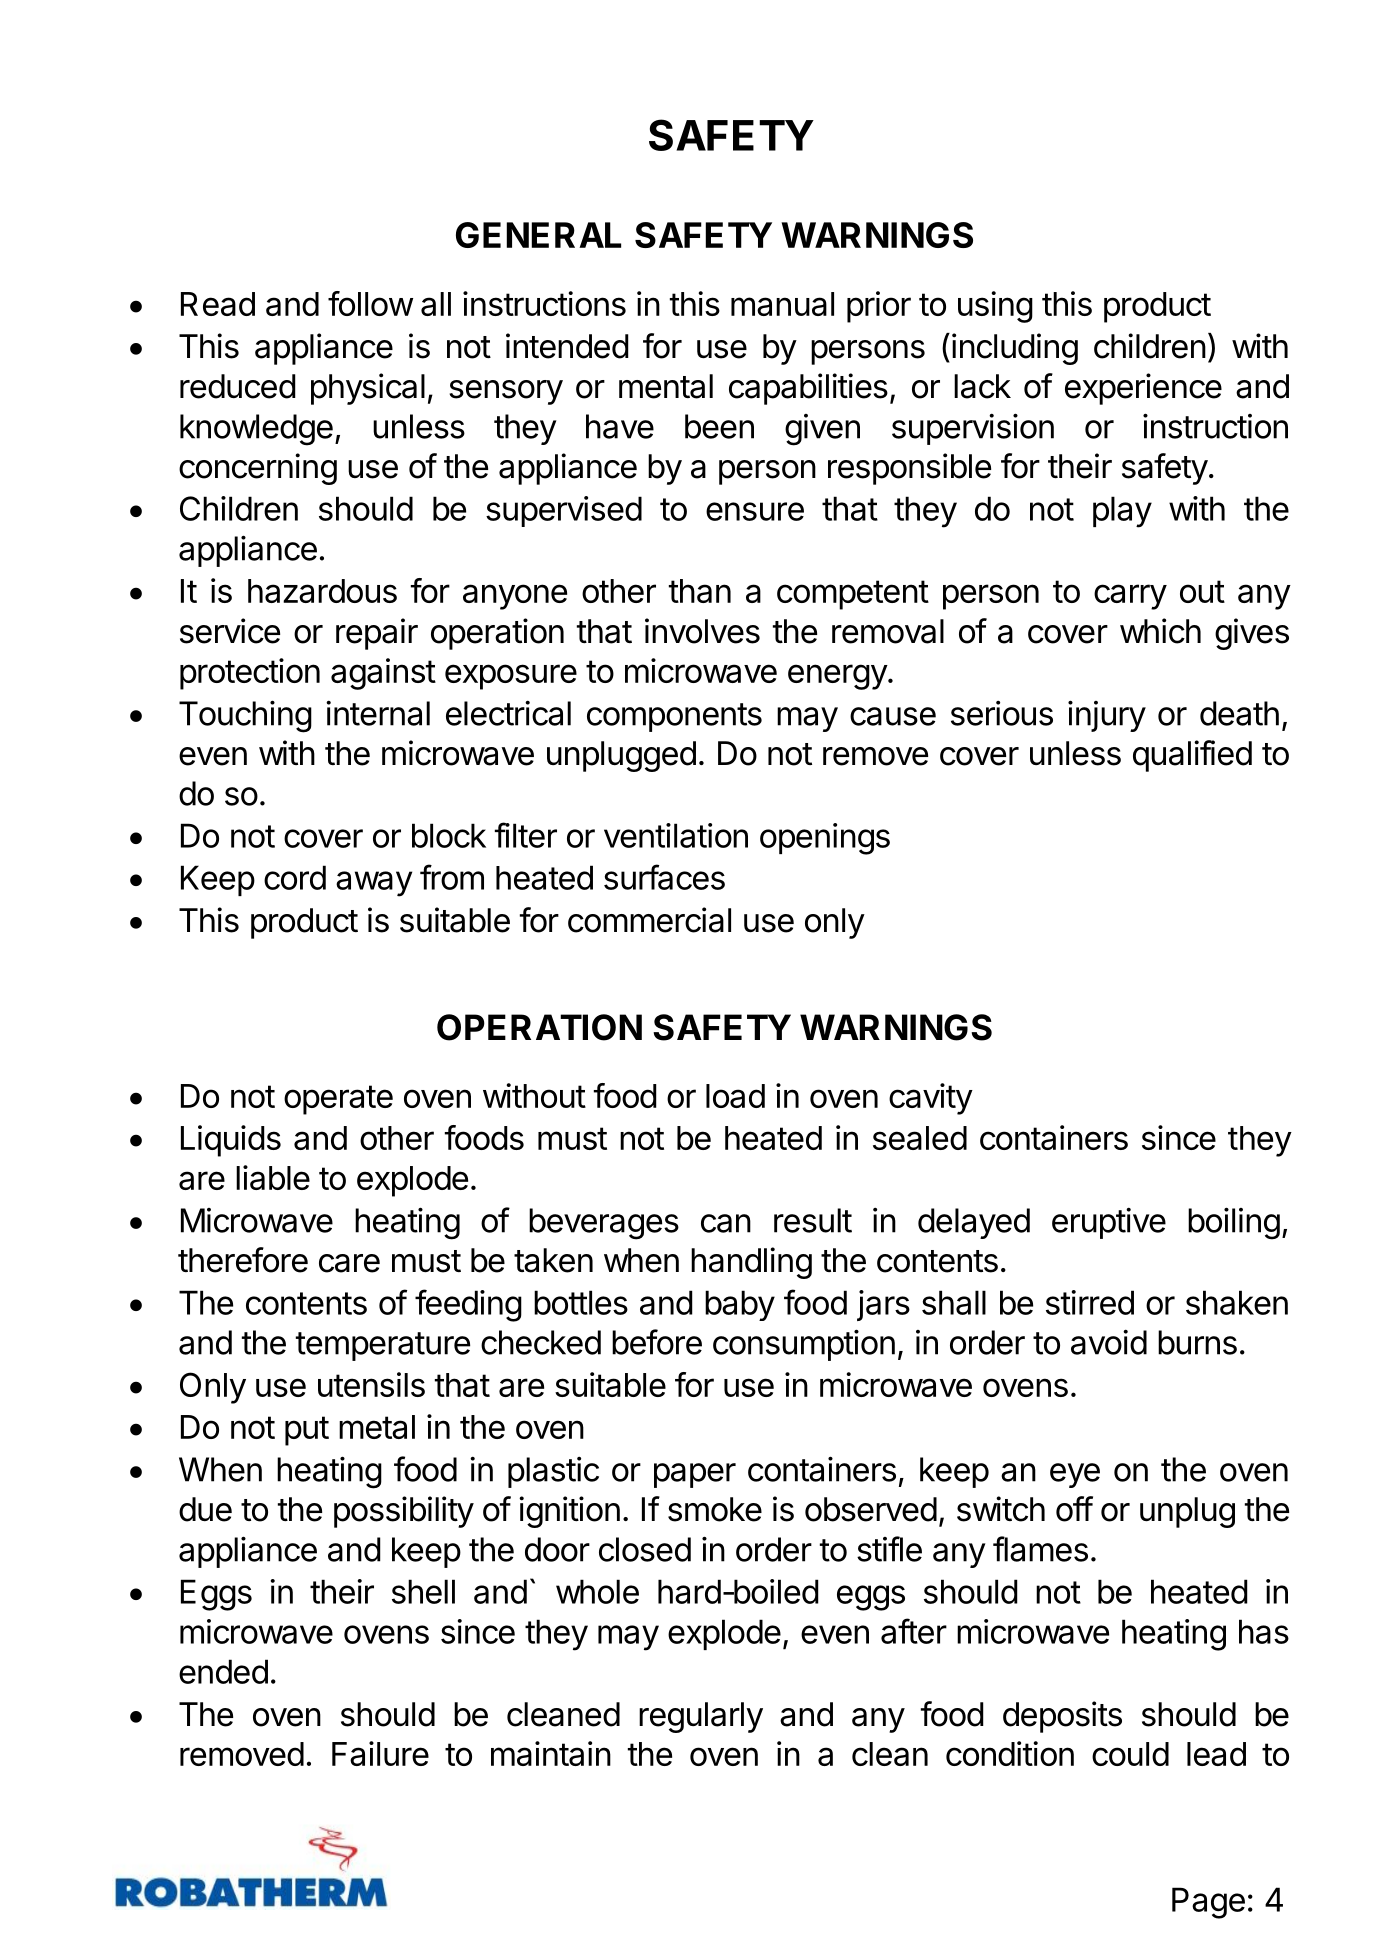 This screenshot has height=1956, width=1383. I want to click on experience, so click(1143, 389).
